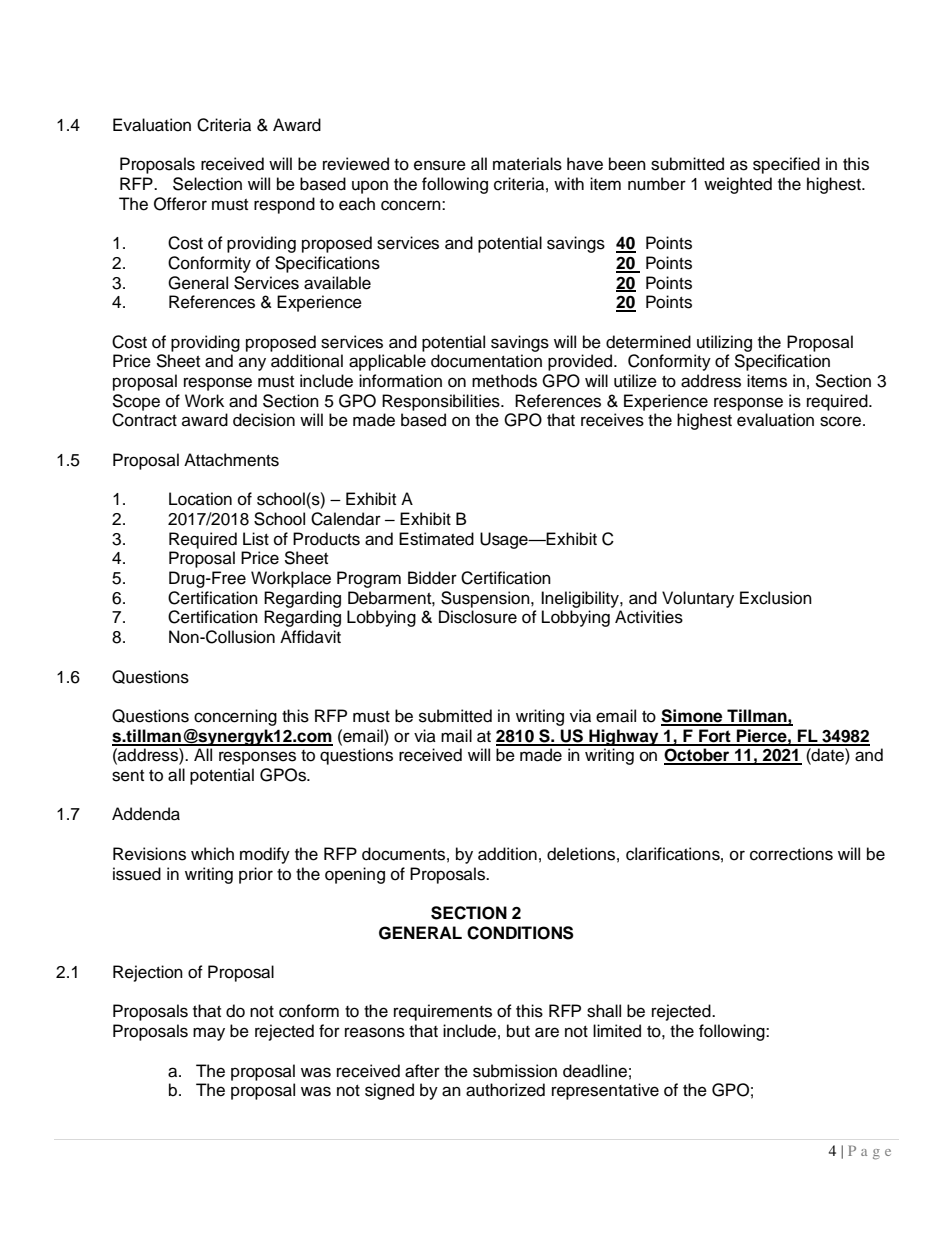  Describe the element at coordinates (209, 1034) in the screenshot. I see `may` at that location.
